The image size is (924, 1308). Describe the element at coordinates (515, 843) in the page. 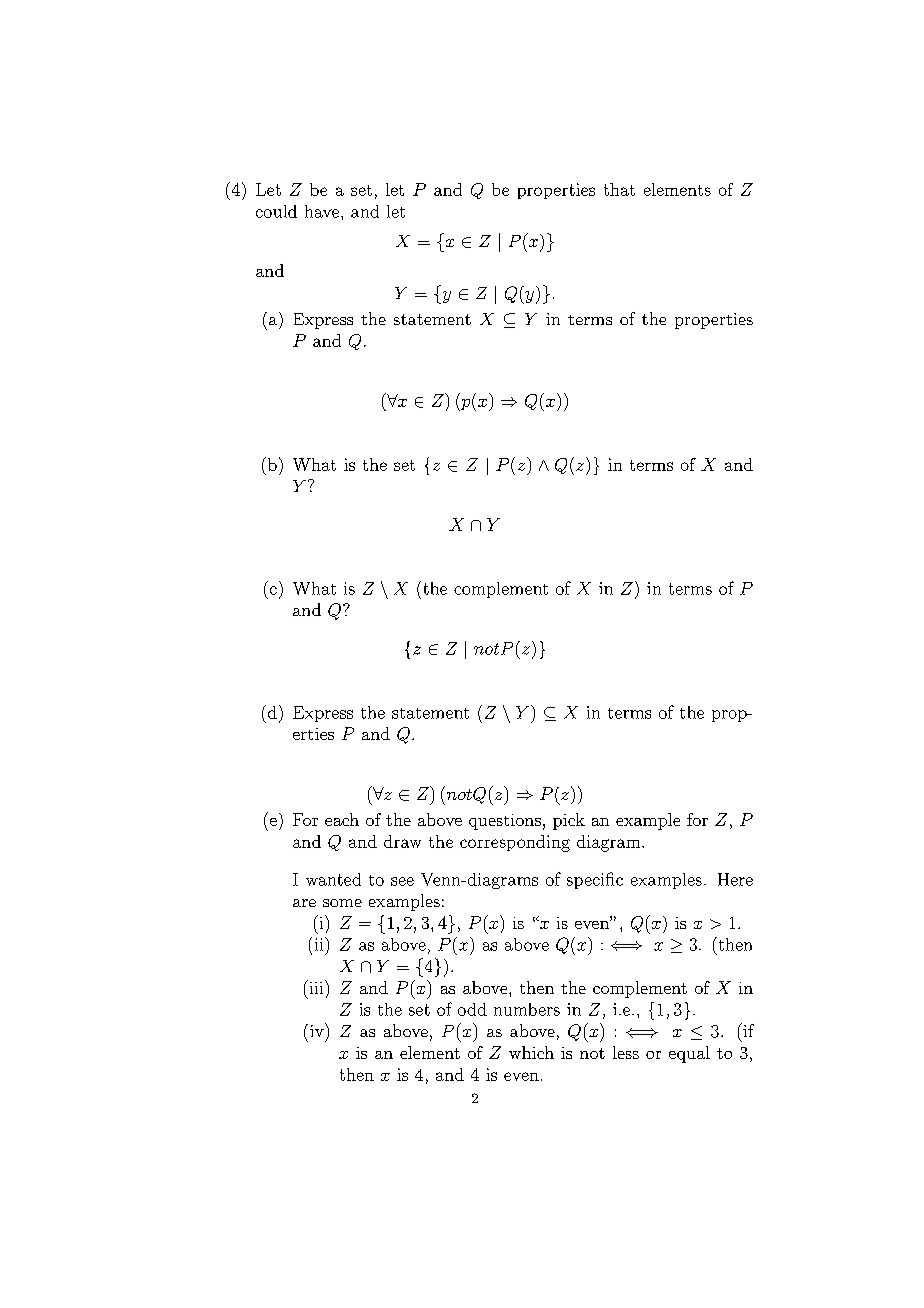

I see `corresponding` at that location.
